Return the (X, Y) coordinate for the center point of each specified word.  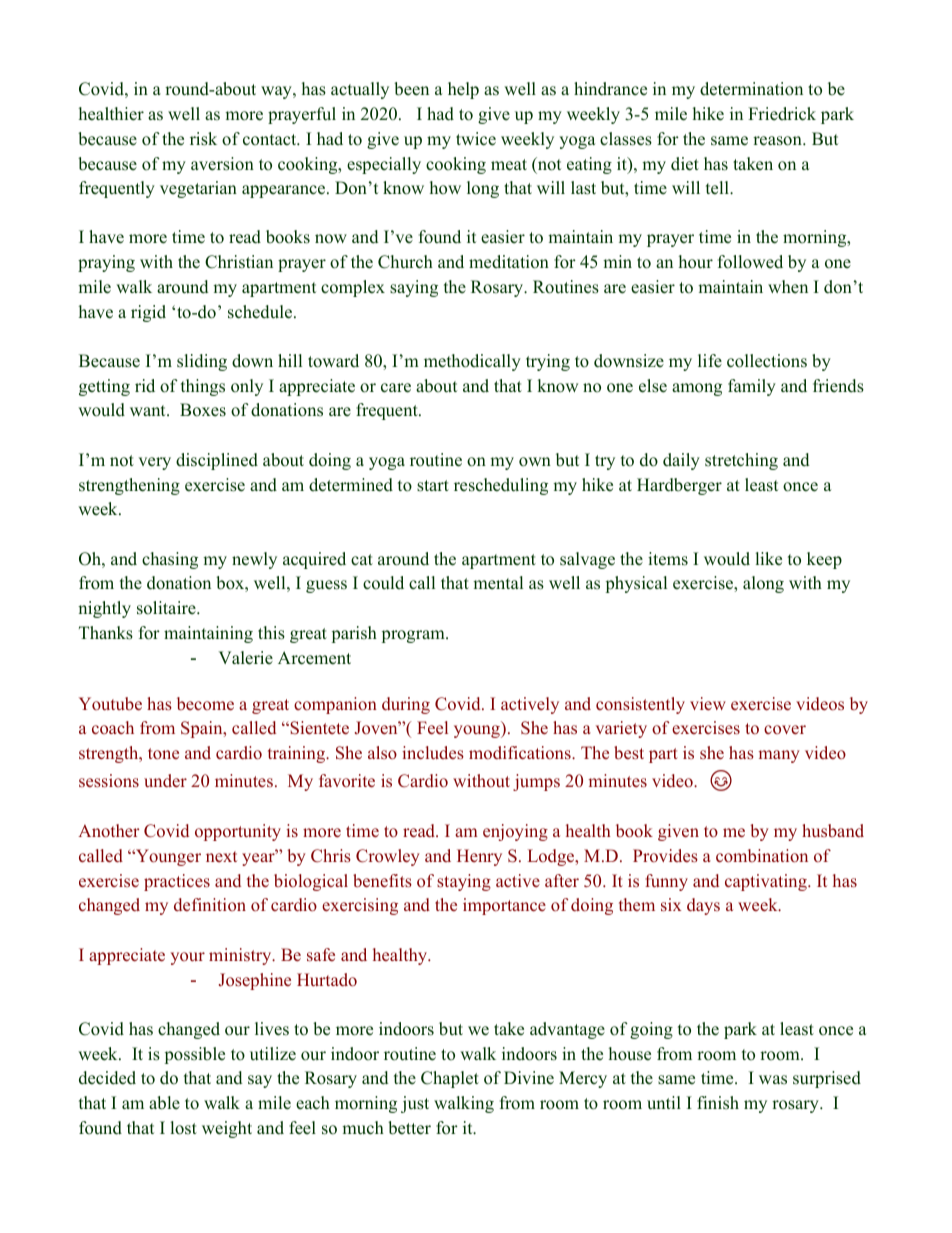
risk (203, 139)
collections (767, 361)
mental (498, 583)
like (768, 559)
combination (762, 856)
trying (548, 362)
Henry (479, 857)
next (221, 856)
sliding (202, 362)
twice (476, 139)
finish (718, 1103)
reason (778, 141)
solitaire (167, 608)
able (164, 1103)
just (415, 1104)
